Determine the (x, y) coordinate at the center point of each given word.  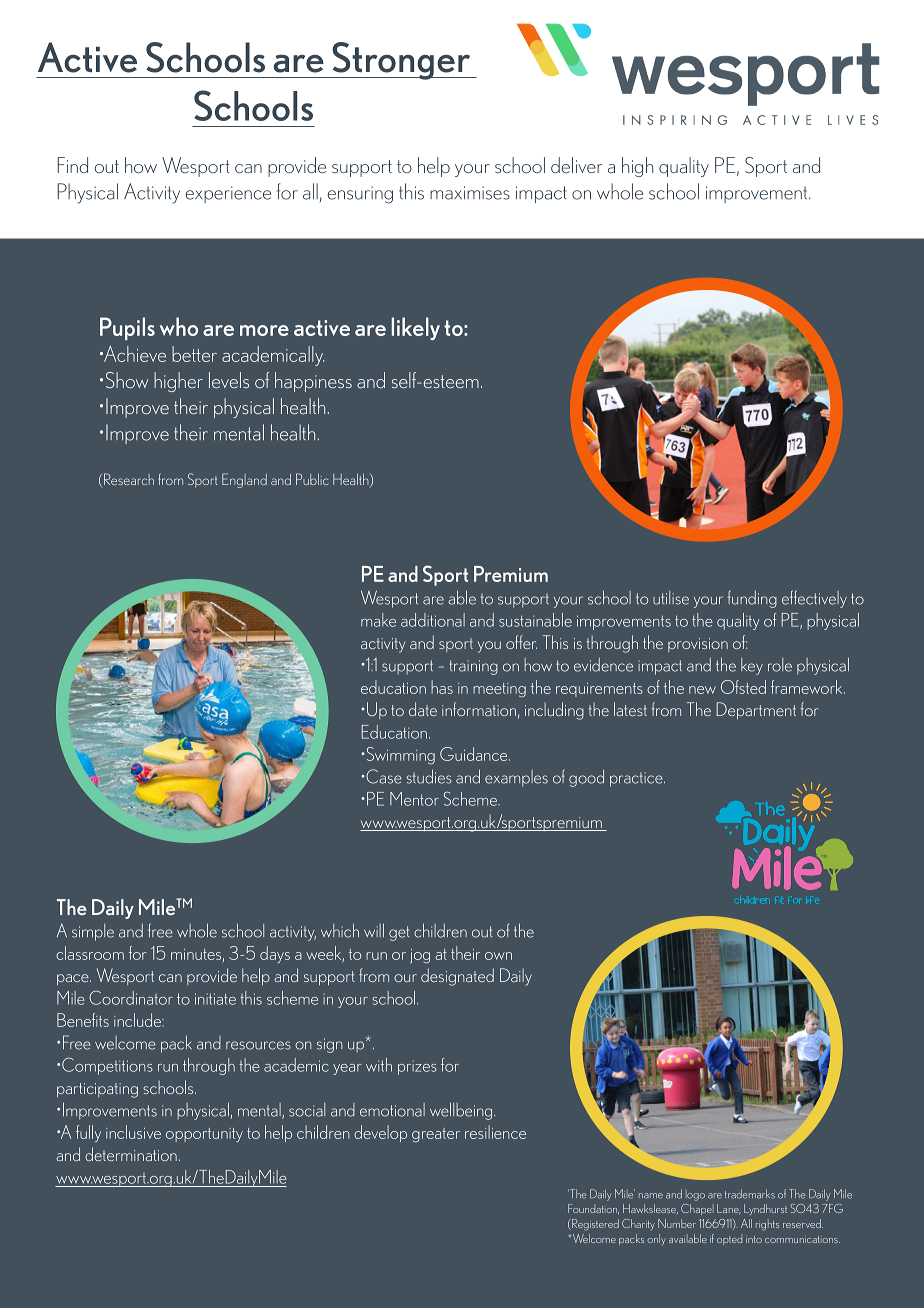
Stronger (401, 61)
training (473, 667)
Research (128, 480)
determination (131, 1154)
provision (698, 645)
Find (72, 165)
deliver (576, 165)
